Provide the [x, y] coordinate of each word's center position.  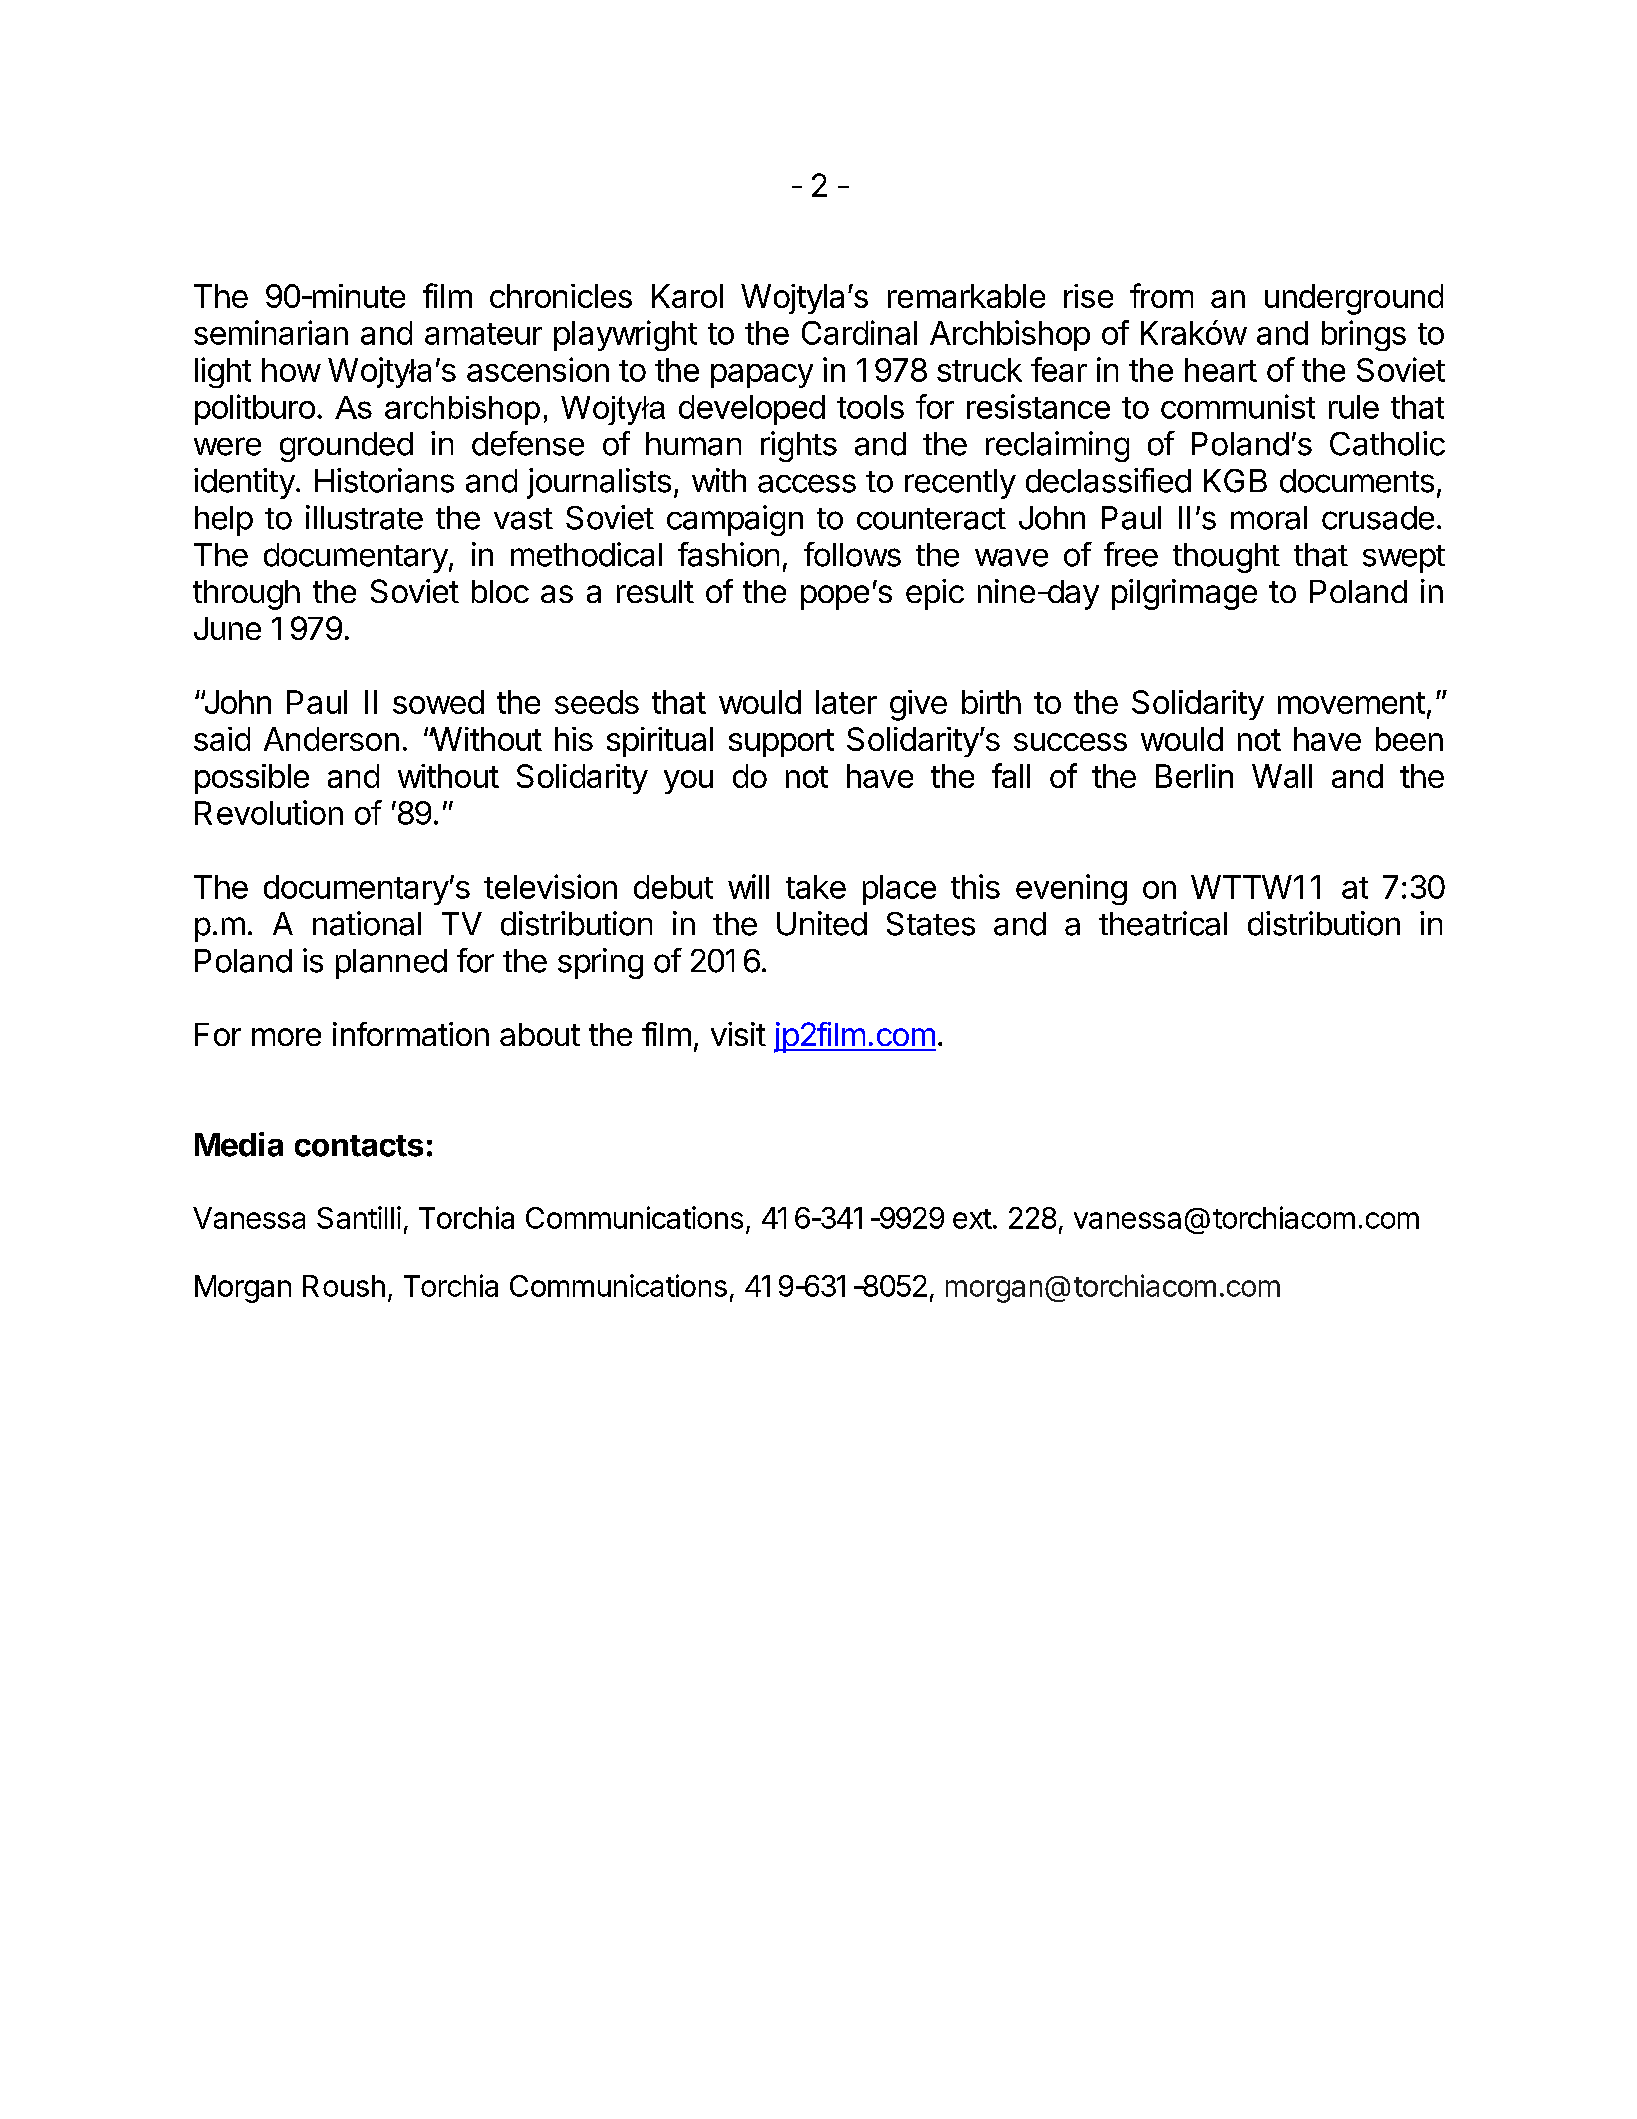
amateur [483, 334]
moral [1269, 518]
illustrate [364, 517]
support [781, 743]
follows [852, 554]
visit [738, 1034]
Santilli [359, 1217]
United [822, 923]
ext [972, 1219]
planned [391, 964]
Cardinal [859, 332]
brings [1364, 335]
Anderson [331, 739]
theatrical [1163, 923]
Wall [1282, 776]
